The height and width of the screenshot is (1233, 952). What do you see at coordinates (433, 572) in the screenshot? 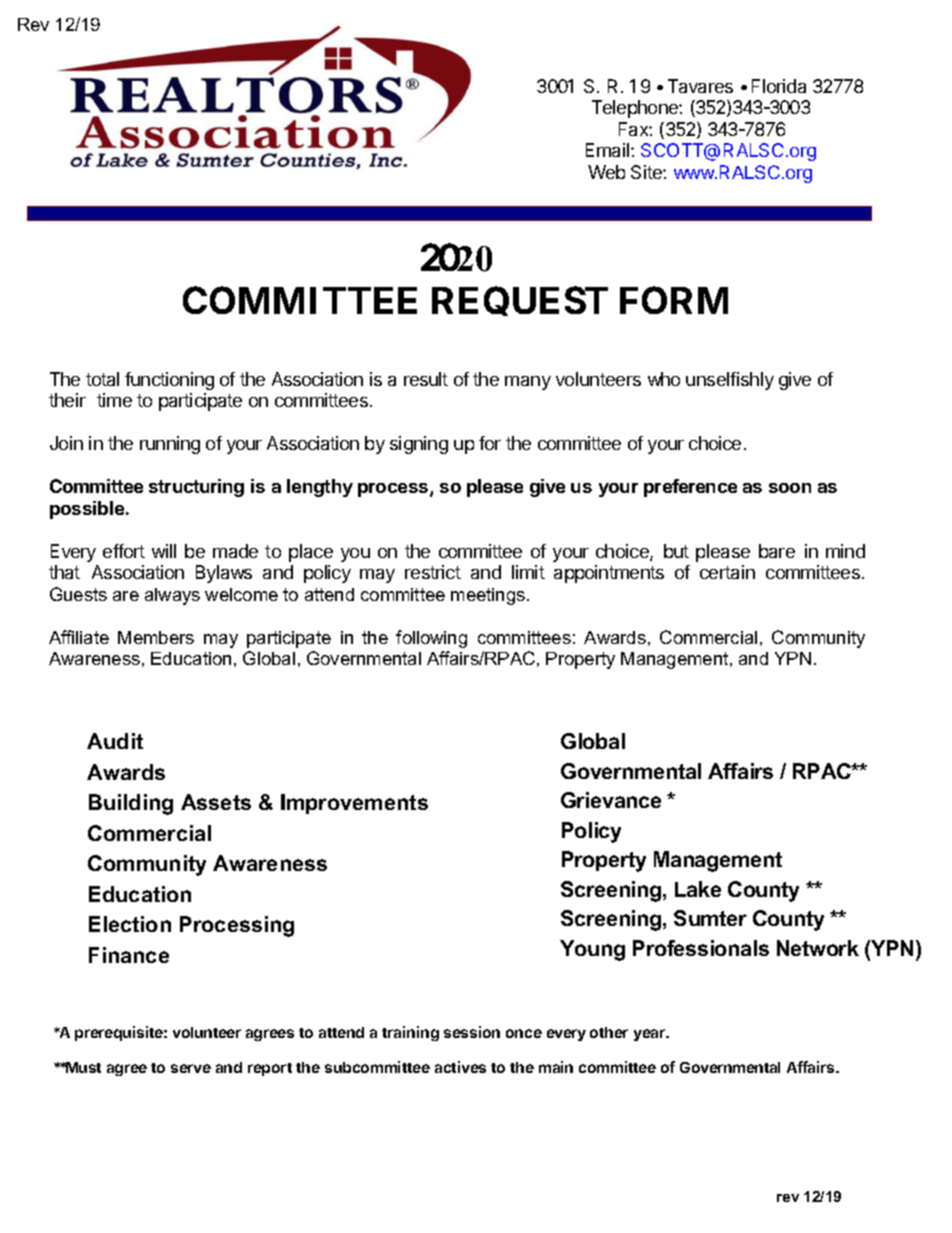
I see `restrict` at bounding box center [433, 572].
